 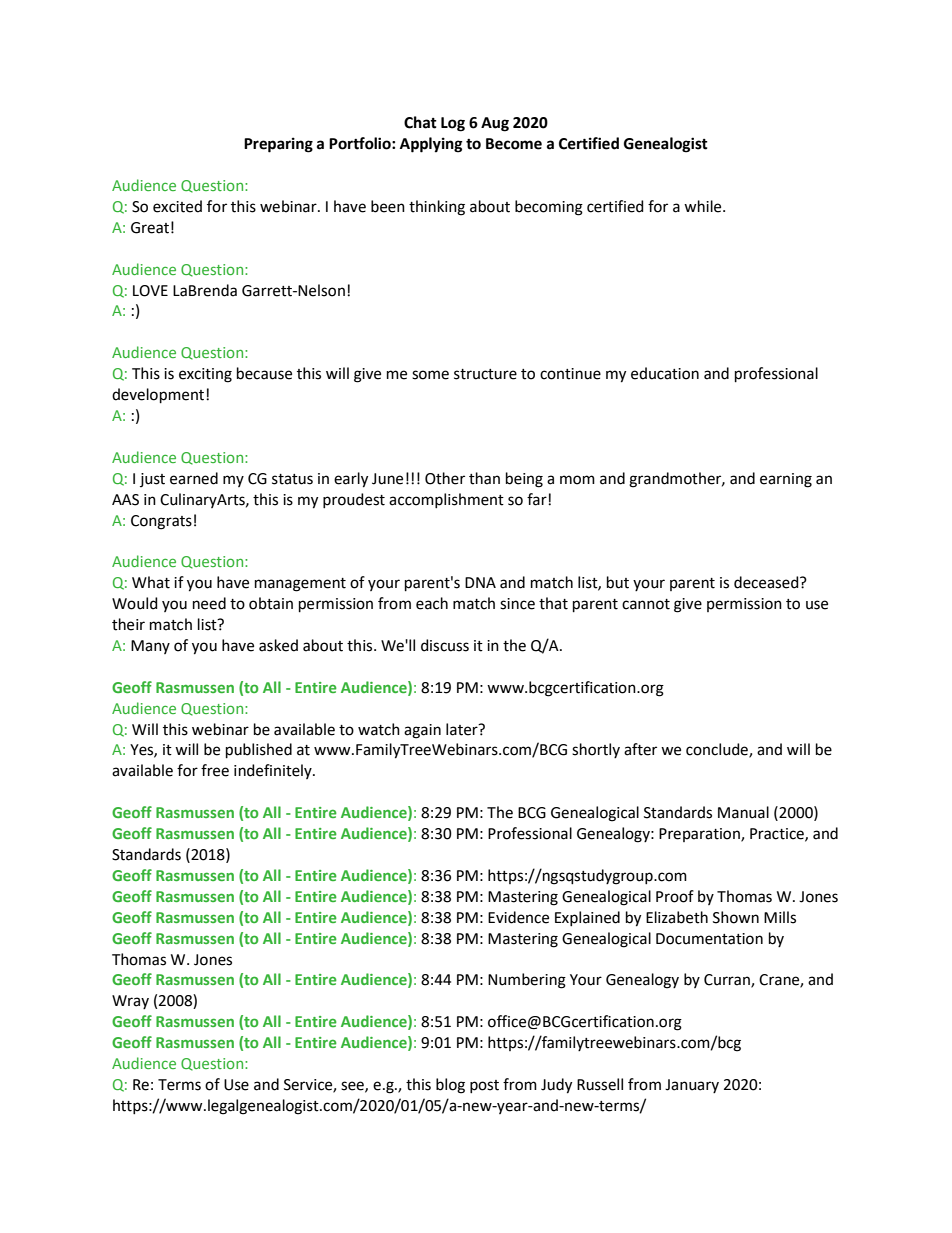 I want to click on Congrats, so click(x=161, y=522).
